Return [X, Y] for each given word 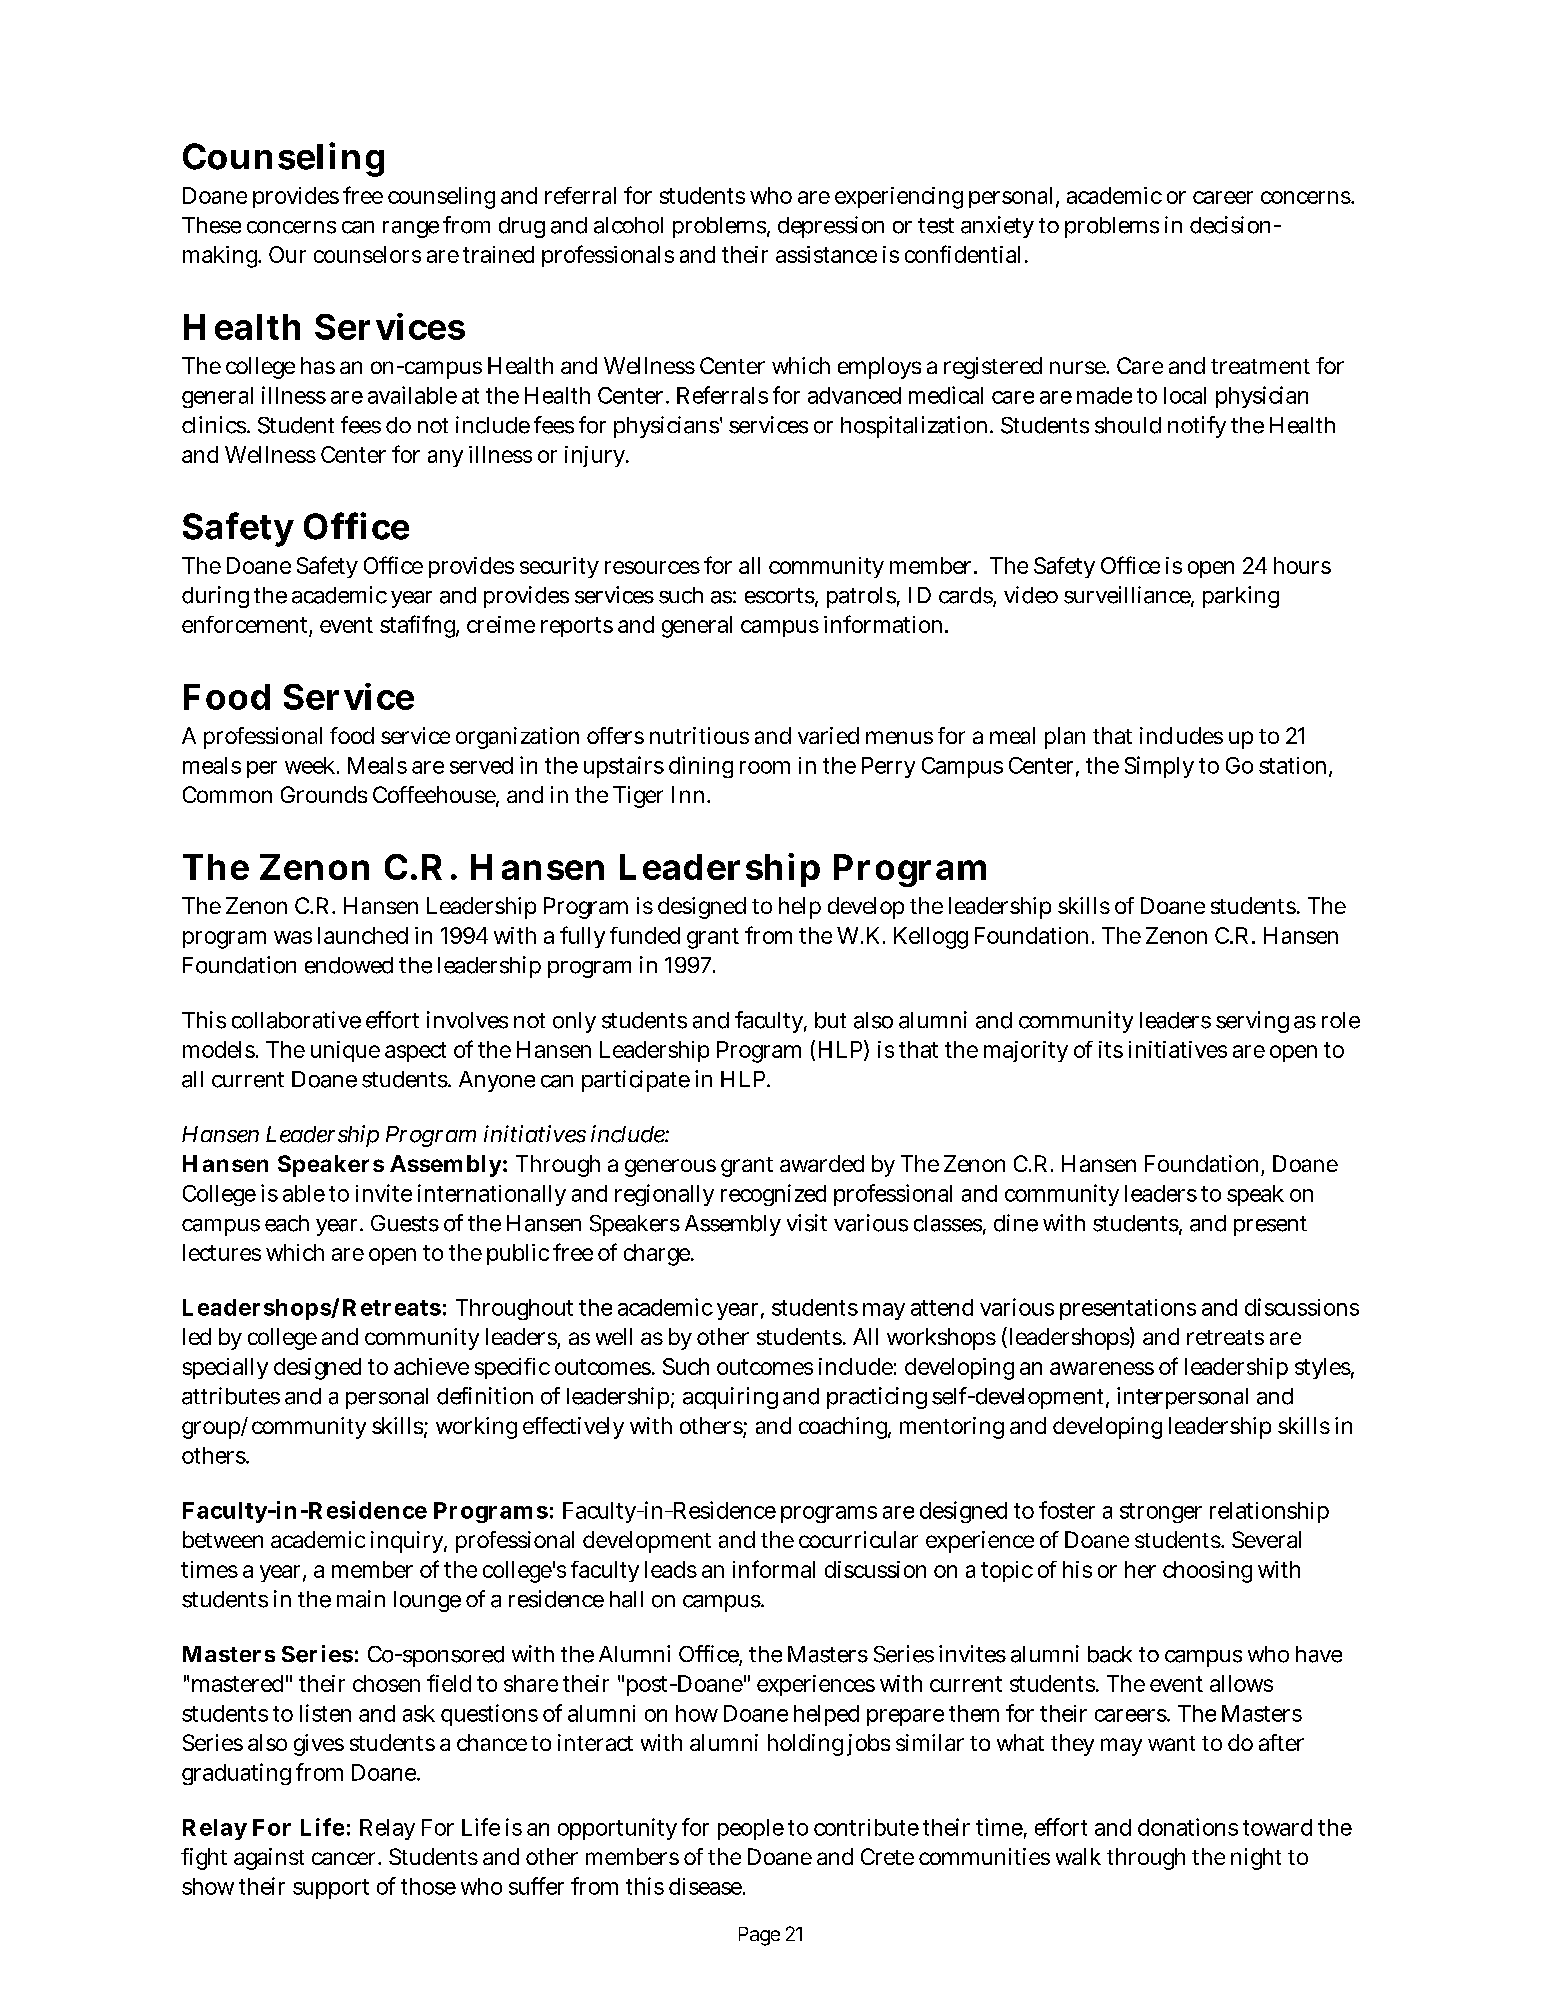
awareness [1102, 1368]
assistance [826, 254]
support [331, 1889]
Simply [1159, 767]
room [765, 767]
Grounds [324, 794]
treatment [1260, 366]
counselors [367, 254]
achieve [431, 1366]
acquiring [730, 1398]
